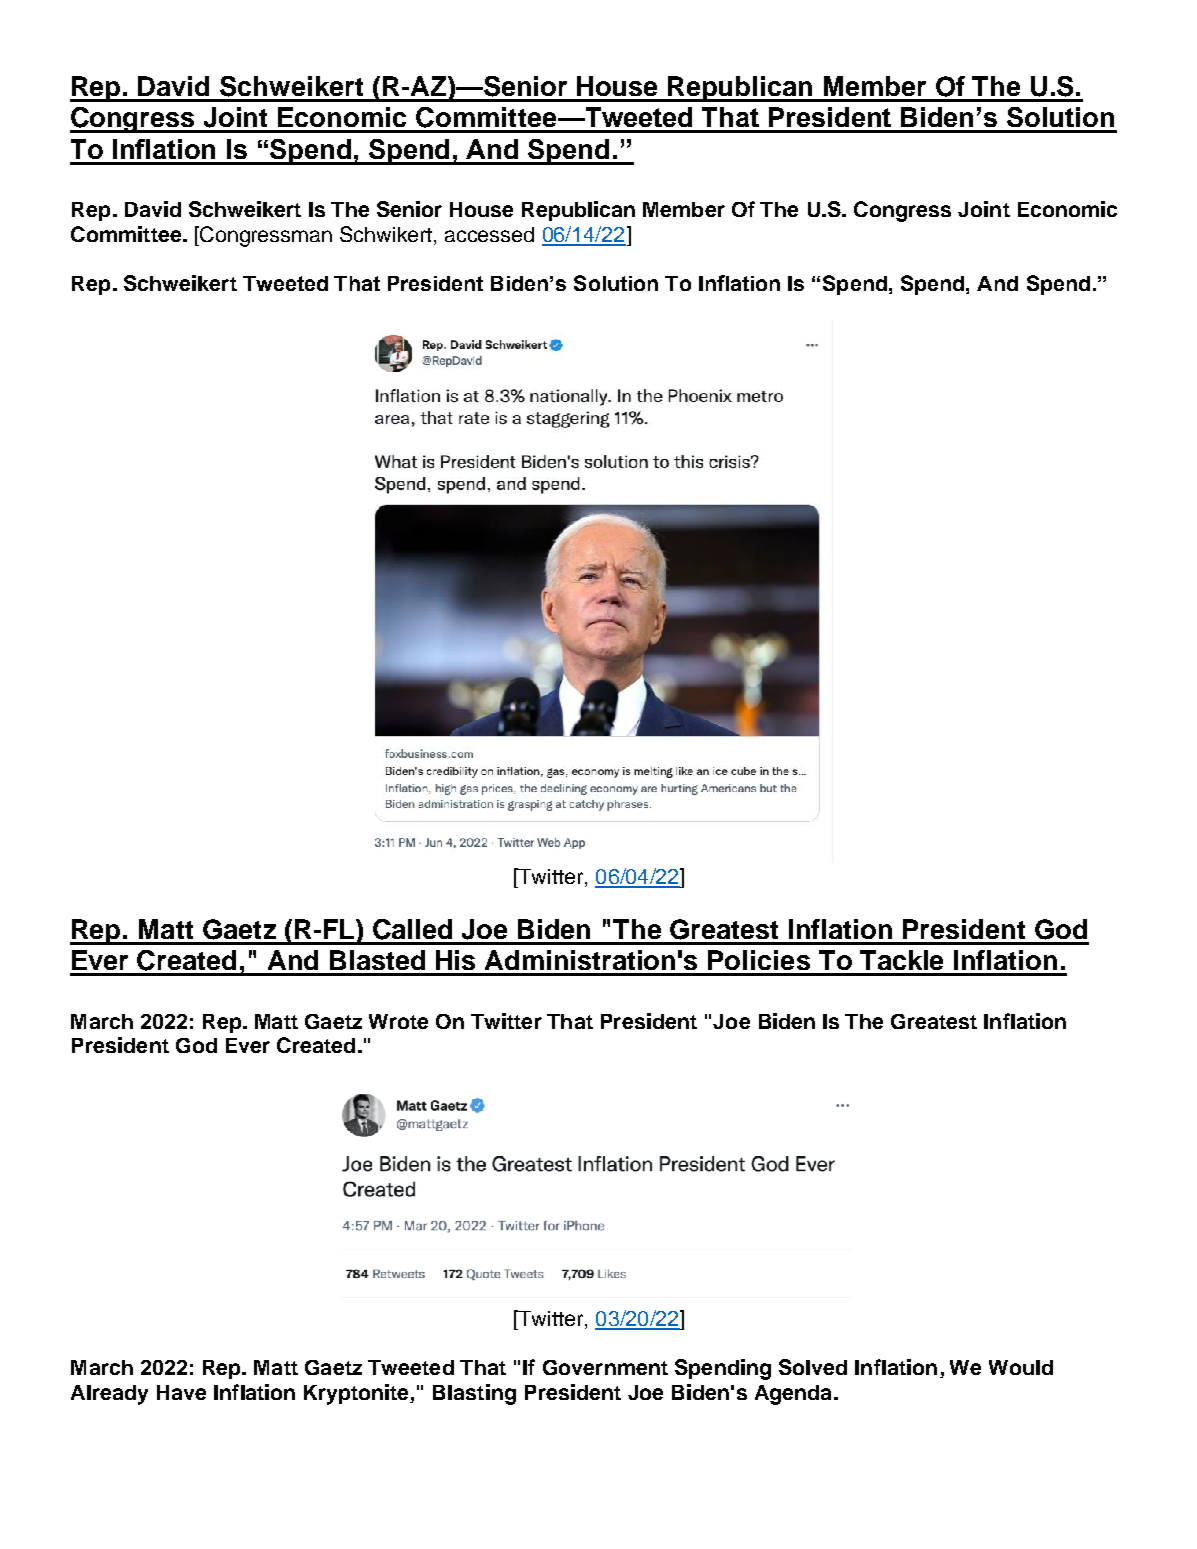 The height and width of the screenshot is (1549, 1197). What do you see at coordinates (474, 1394) in the screenshot?
I see `Blasting` at bounding box center [474, 1394].
